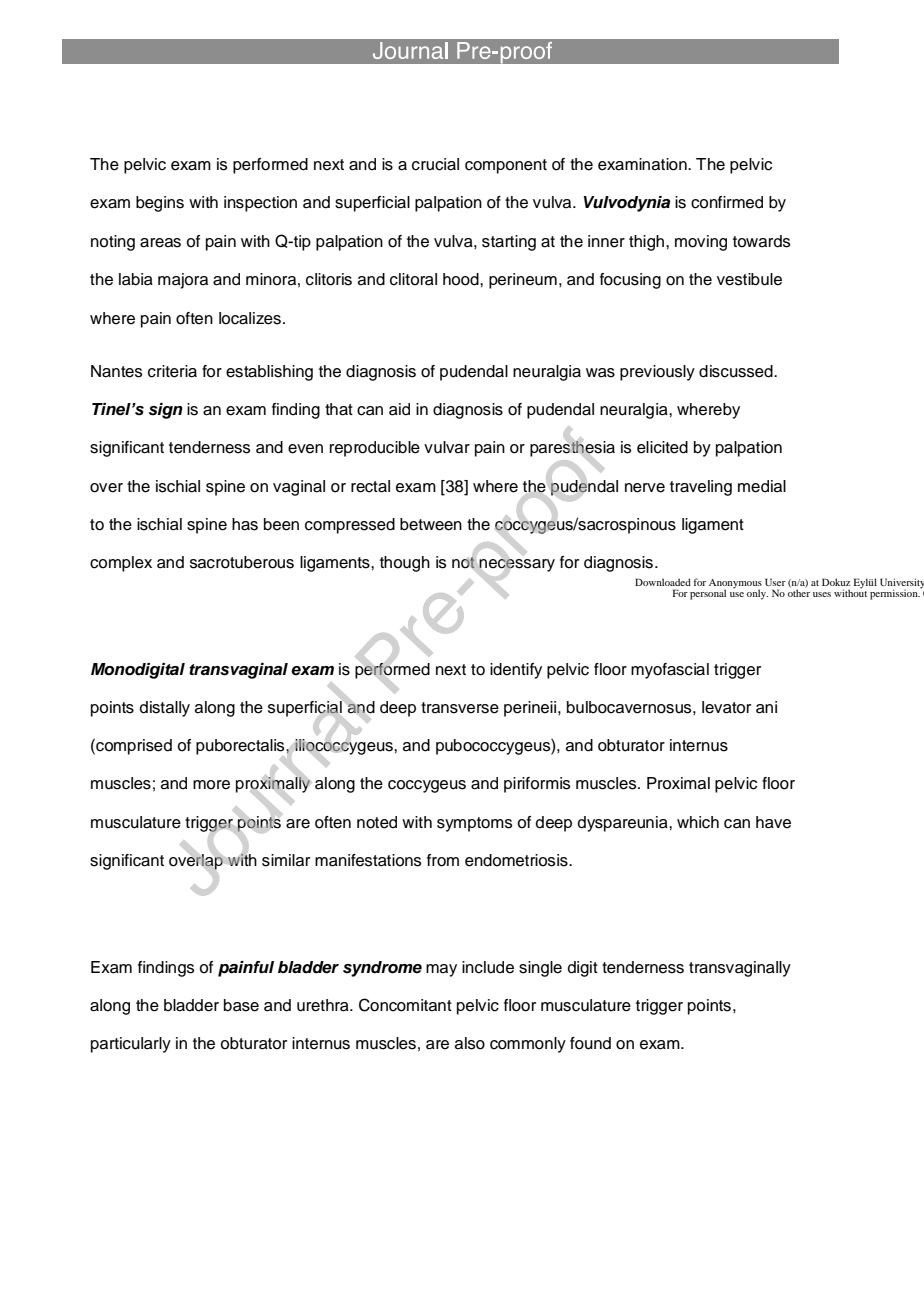 The height and width of the page is (1308, 924). What do you see at coordinates (241, 1005) in the page?
I see `base` at bounding box center [241, 1005].
